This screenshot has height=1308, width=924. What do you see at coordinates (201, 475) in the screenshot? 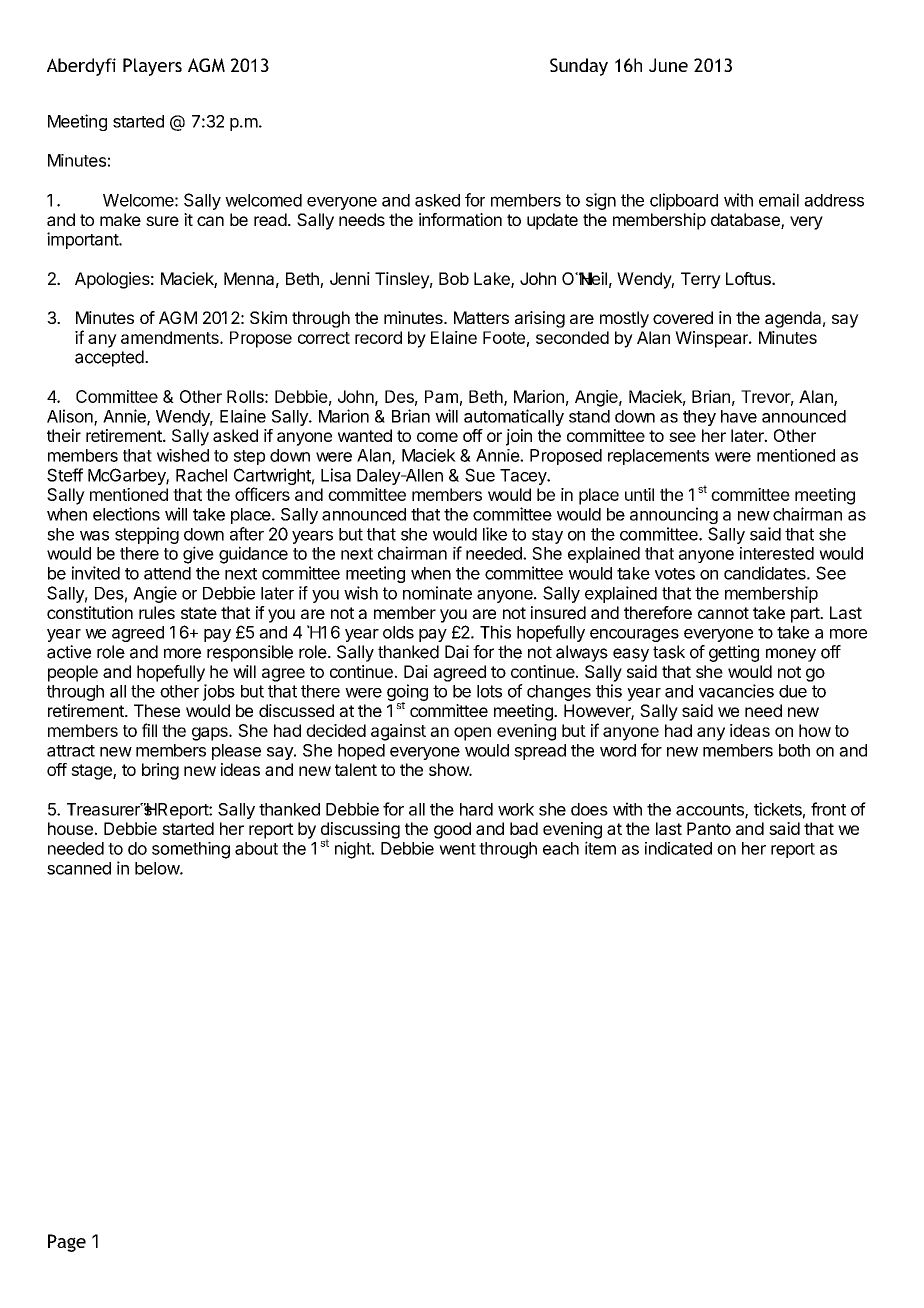
I see `Rachel` at bounding box center [201, 475].
